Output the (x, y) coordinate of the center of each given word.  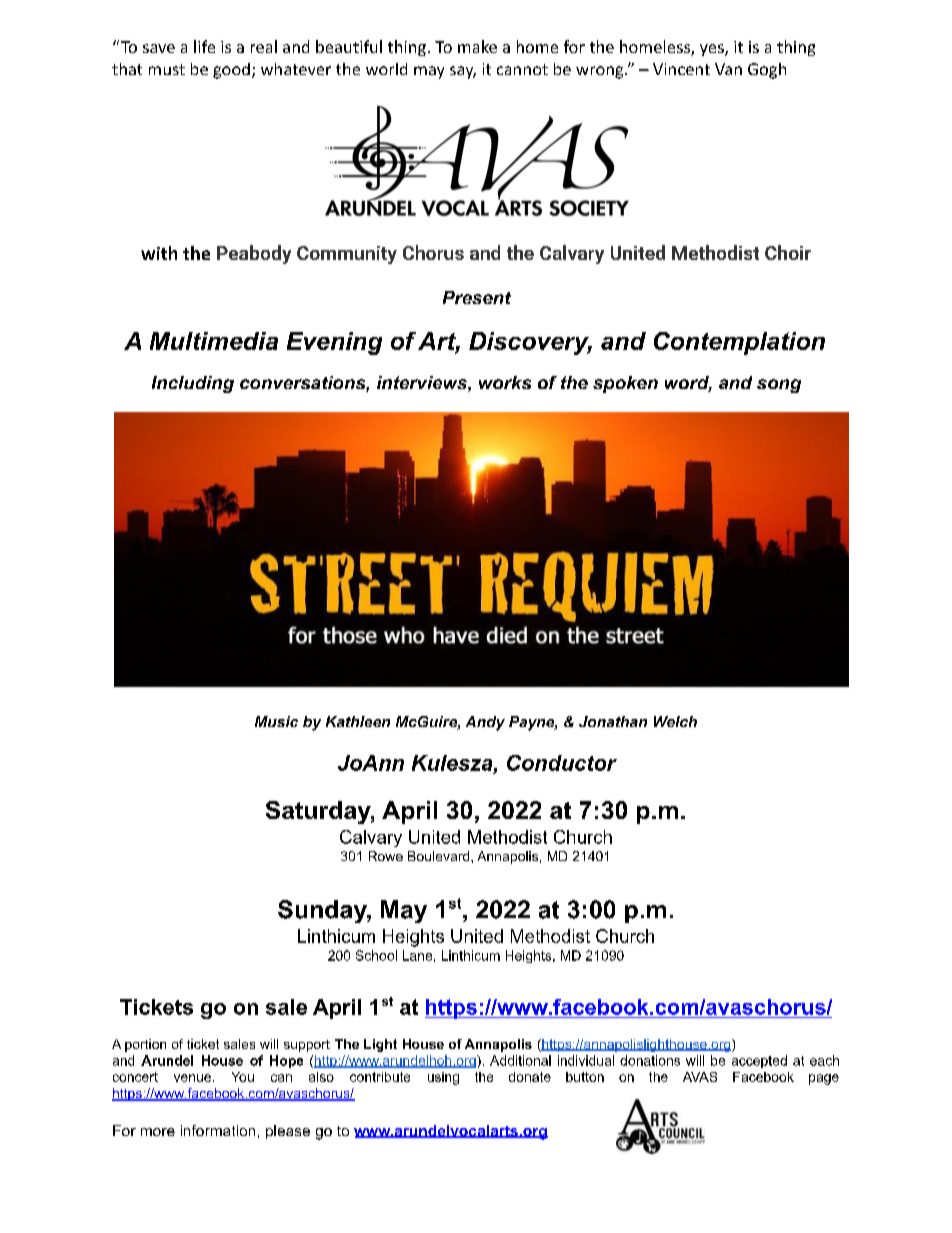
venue (192, 1078)
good (231, 71)
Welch (675, 721)
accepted (759, 1061)
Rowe (386, 856)
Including (193, 384)
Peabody (254, 254)
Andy (485, 723)
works (505, 382)
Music (276, 721)
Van (728, 69)
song (779, 386)
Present (477, 297)
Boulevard (440, 856)
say (463, 72)
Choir (788, 252)
